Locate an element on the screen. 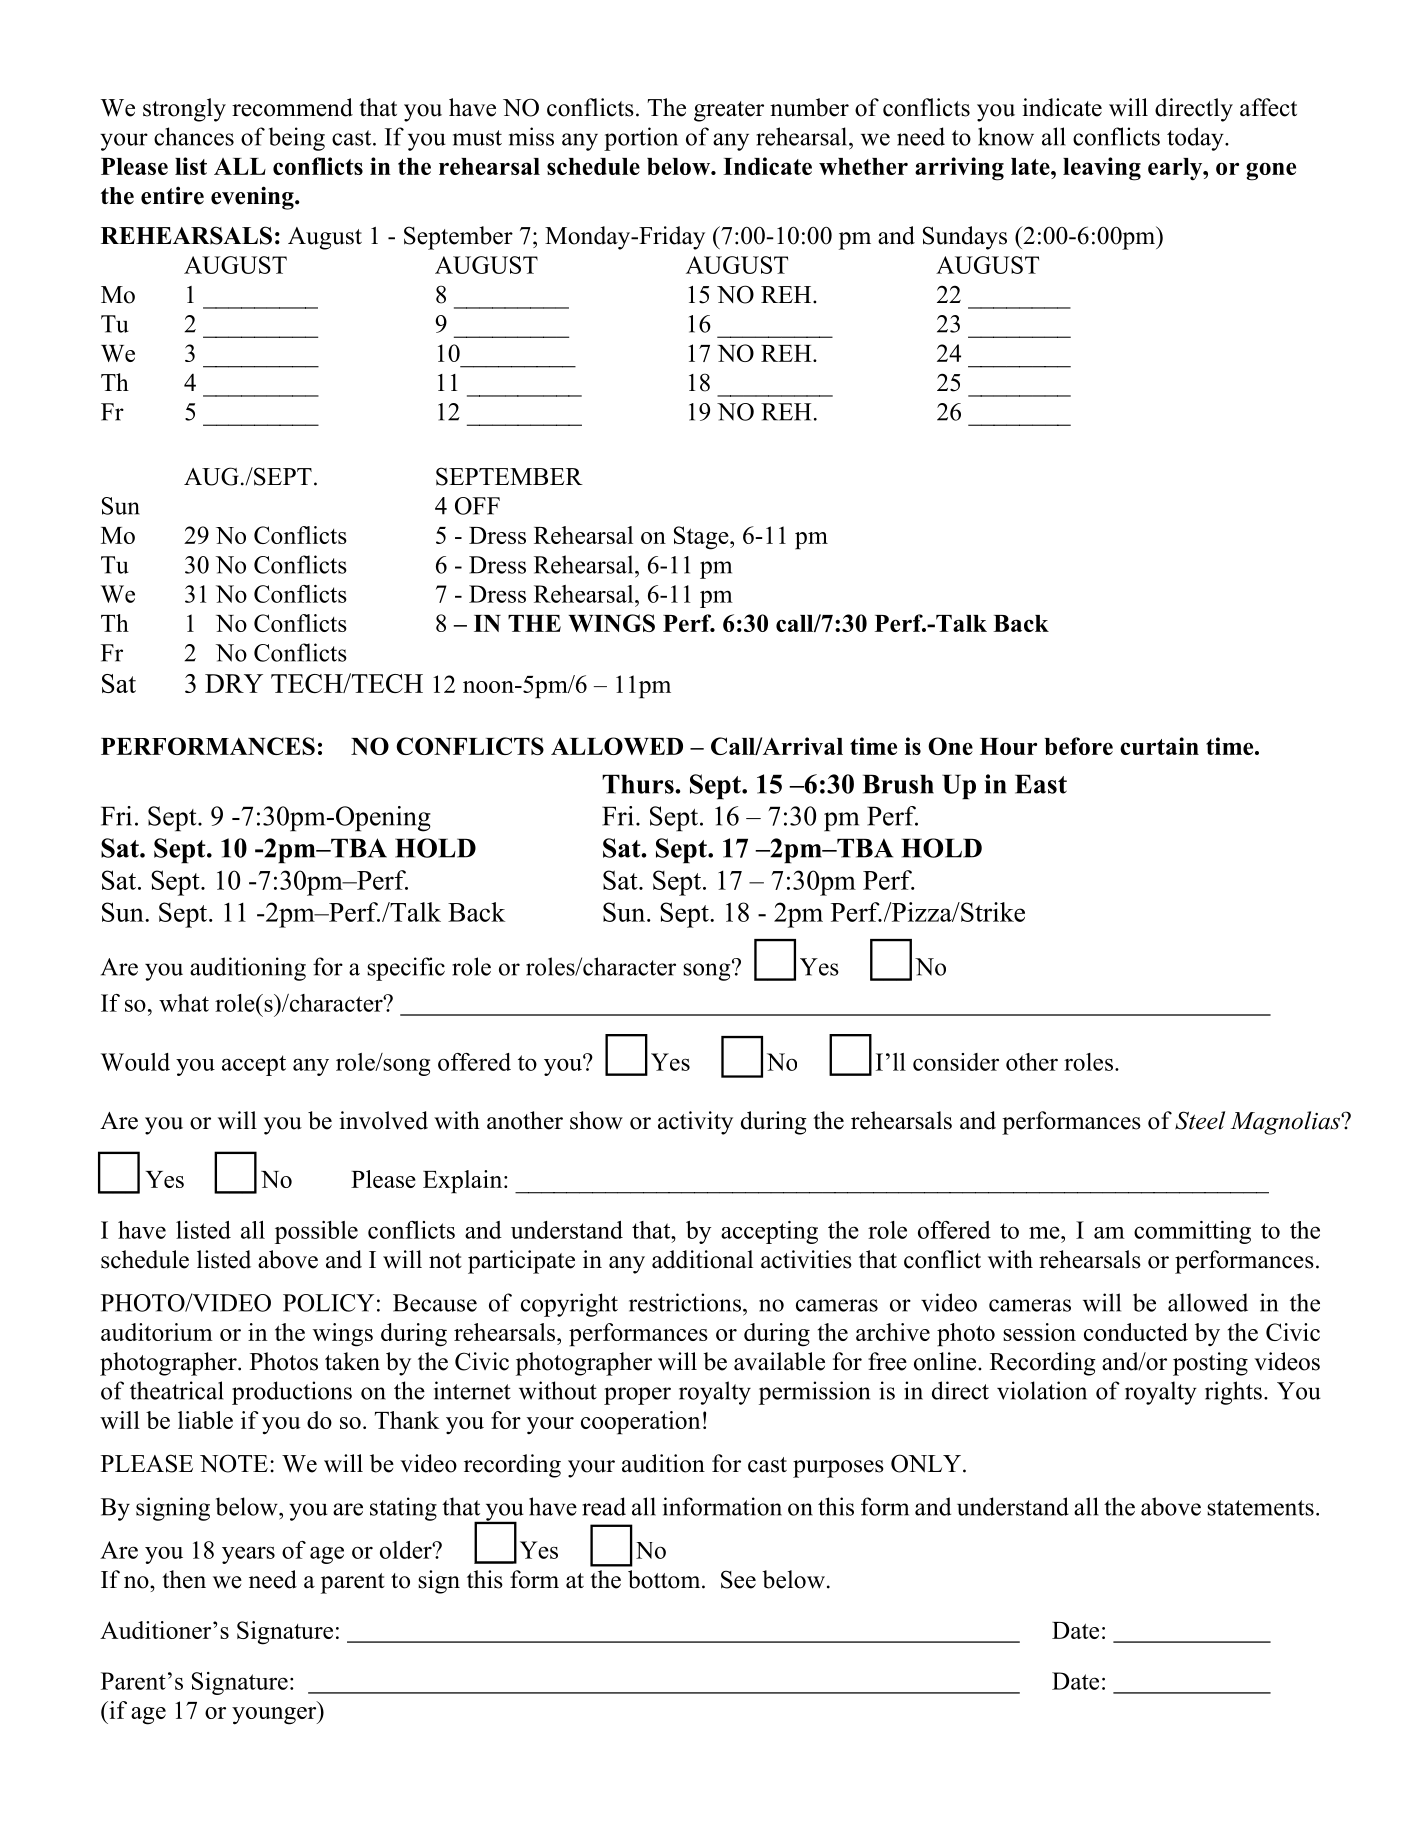 This screenshot has width=1421, height=1839. Sundays is located at coordinates (965, 238).
